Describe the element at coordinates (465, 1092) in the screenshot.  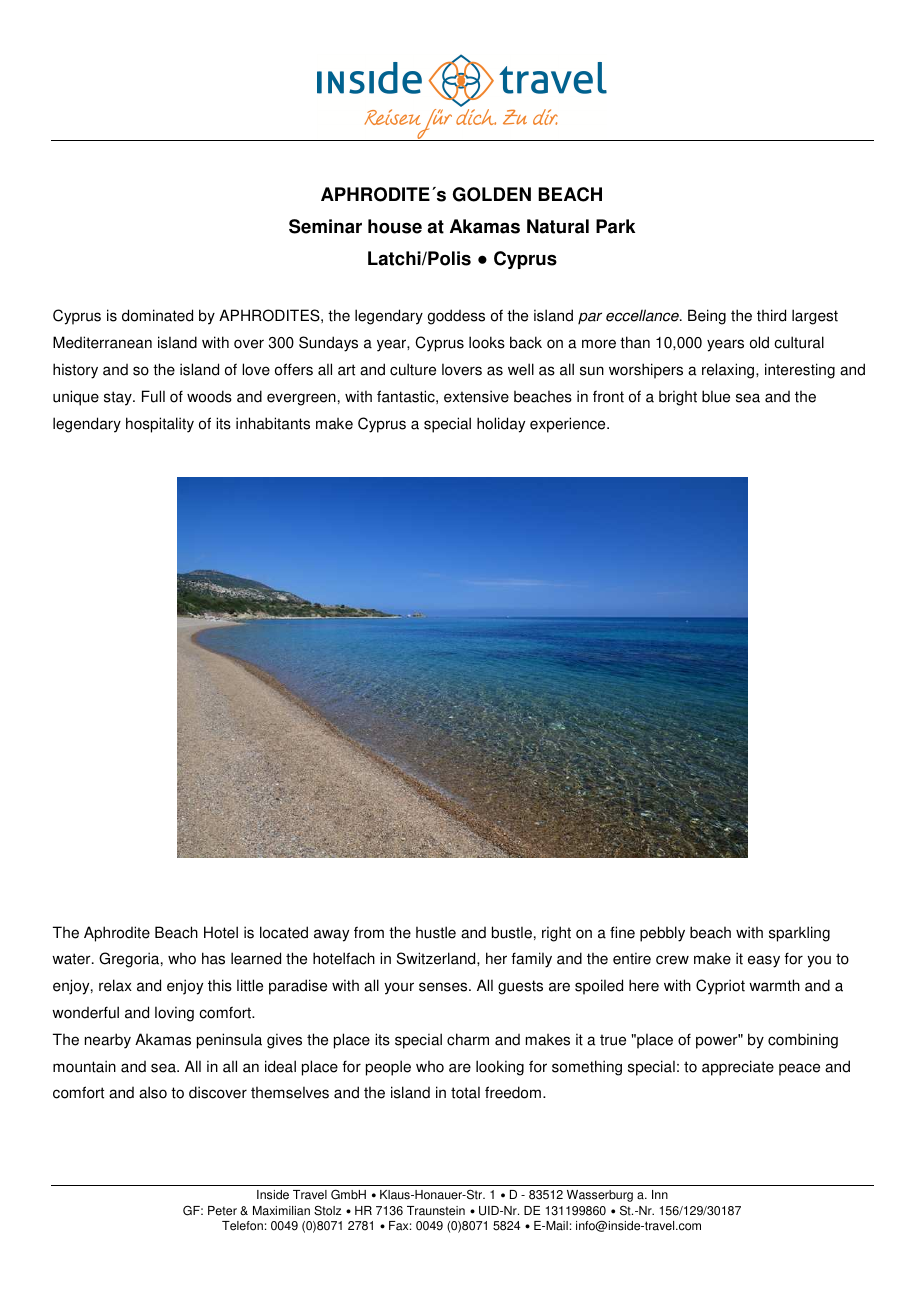
I see `total` at that location.
